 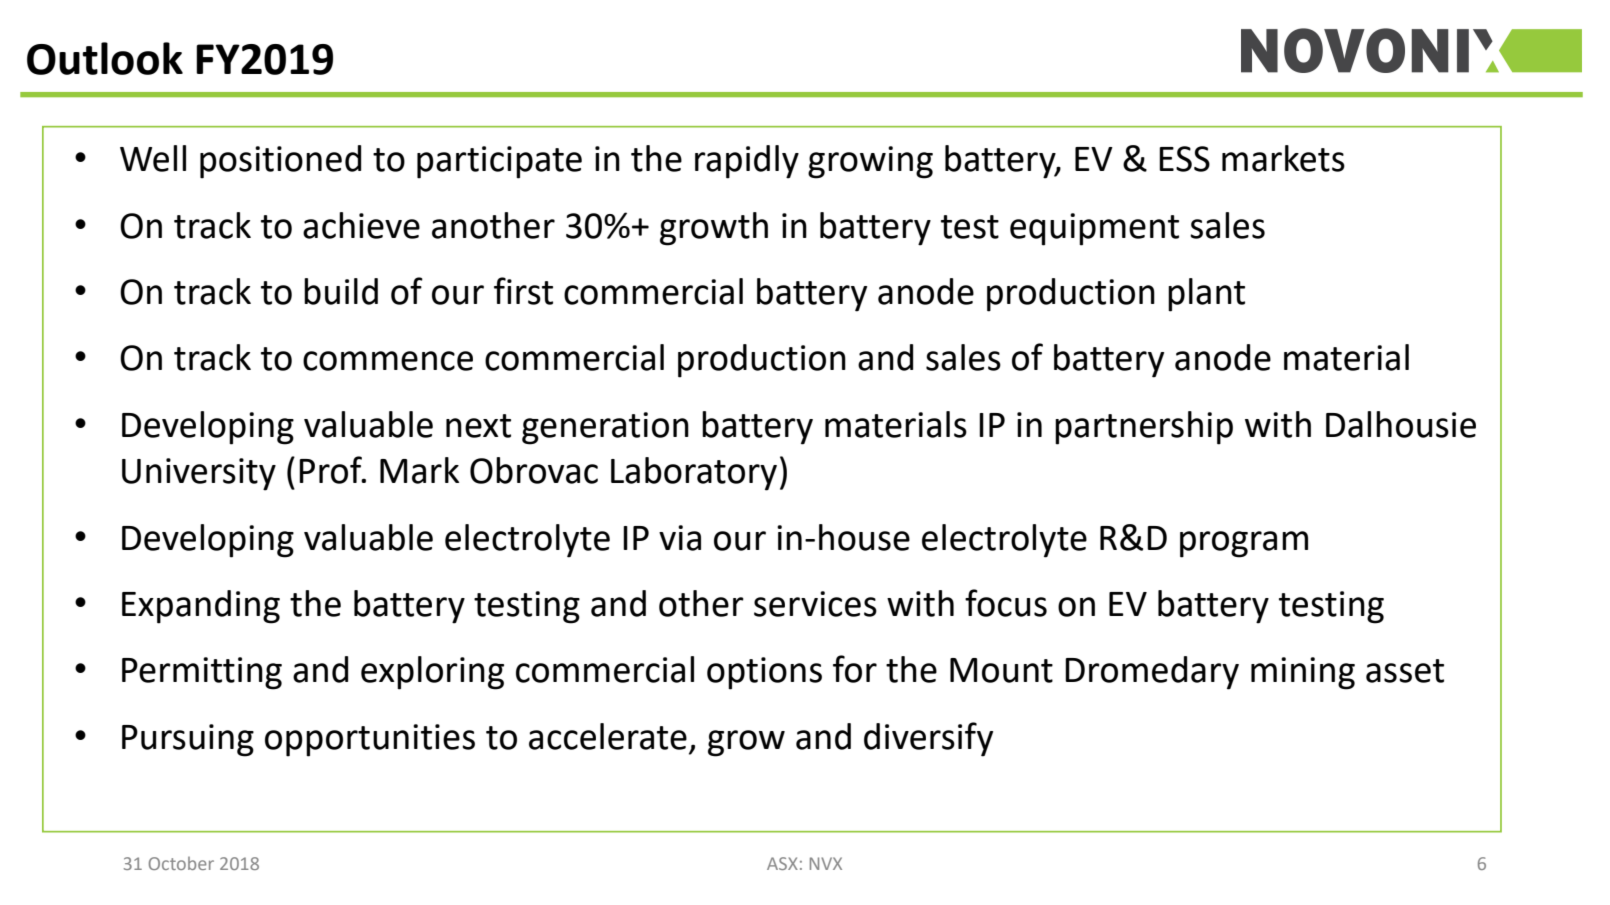 What do you see at coordinates (1144, 428) in the document?
I see `partnership` at bounding box center [1144, 428].
